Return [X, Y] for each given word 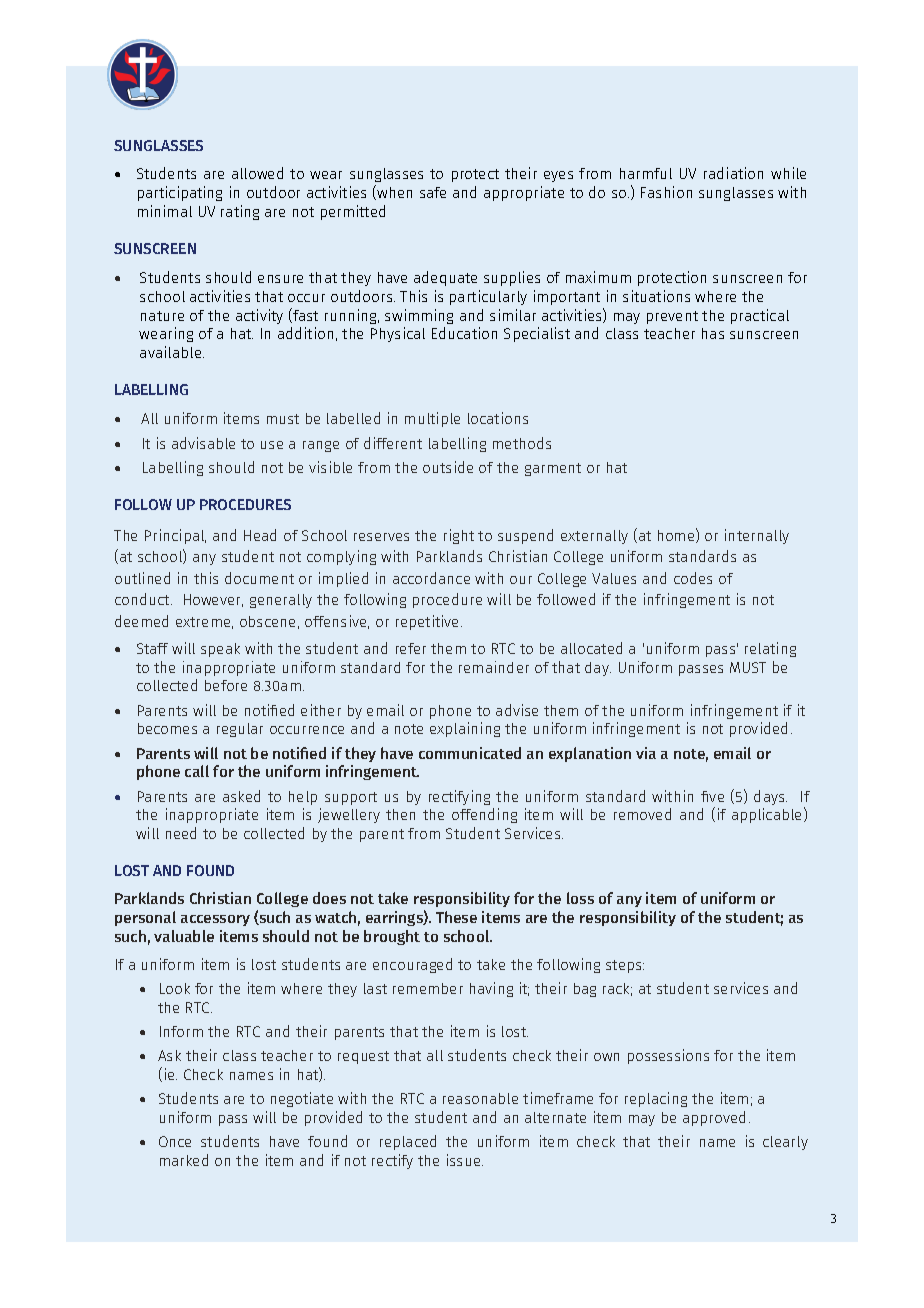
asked [241, 796]
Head [260, 535]
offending [484, 815]
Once [175, 1141]
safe [433, 192]
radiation [733, 173]
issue [465, 1160]
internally [757, 536]
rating [240, 212]
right [459, 536]
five [712, 796]
